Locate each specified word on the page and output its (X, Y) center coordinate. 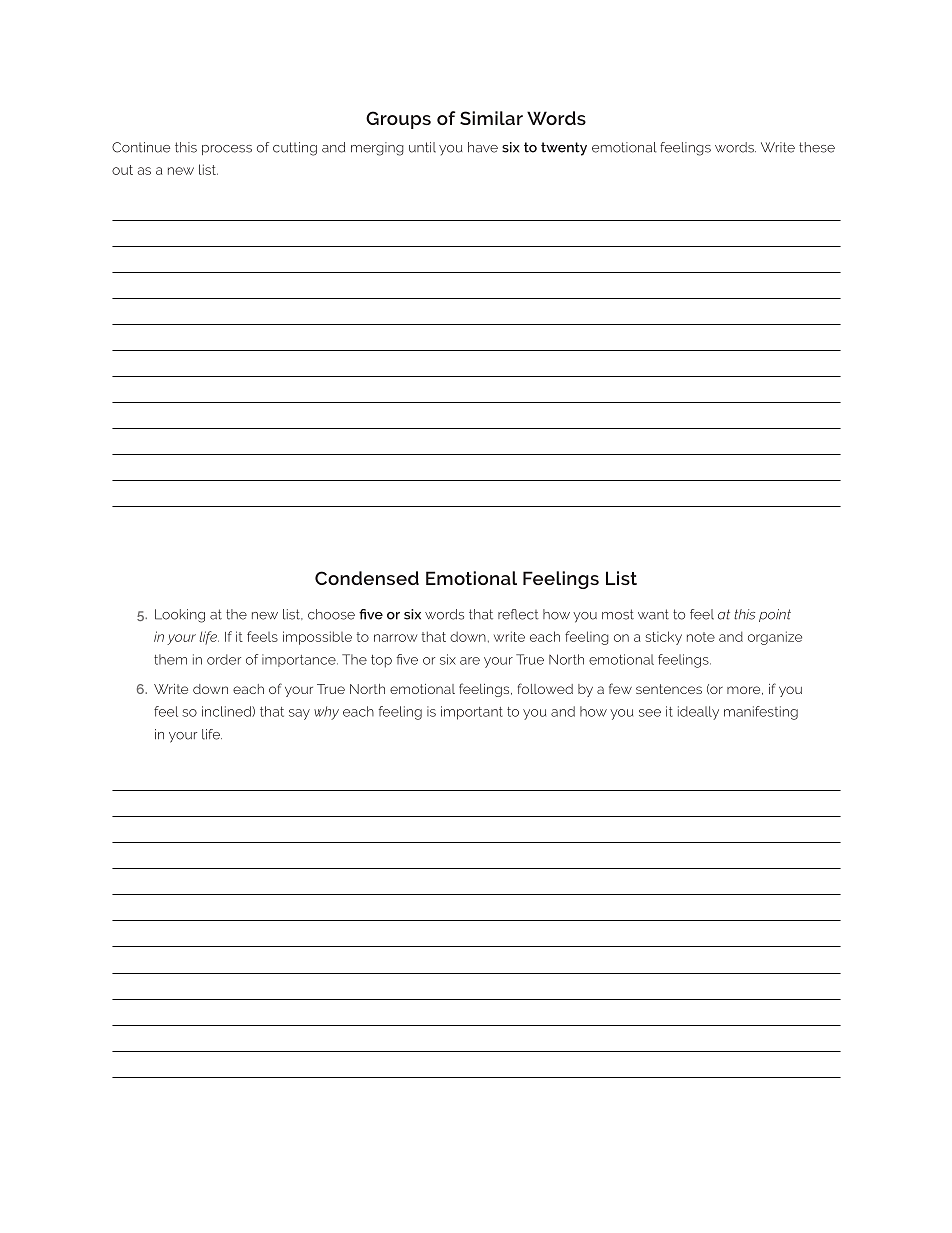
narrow (395, 638)
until (422, 147)
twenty (564, 149)
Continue (141, 147)
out (122, 170)
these (817, 147)
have (483, 147)
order (224, 659)
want (653, 614)
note (701, 637)
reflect (518, 614)
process (227, 150)
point (775, 615)
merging (377, 149)
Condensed (367, 578)
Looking (180, 616)
